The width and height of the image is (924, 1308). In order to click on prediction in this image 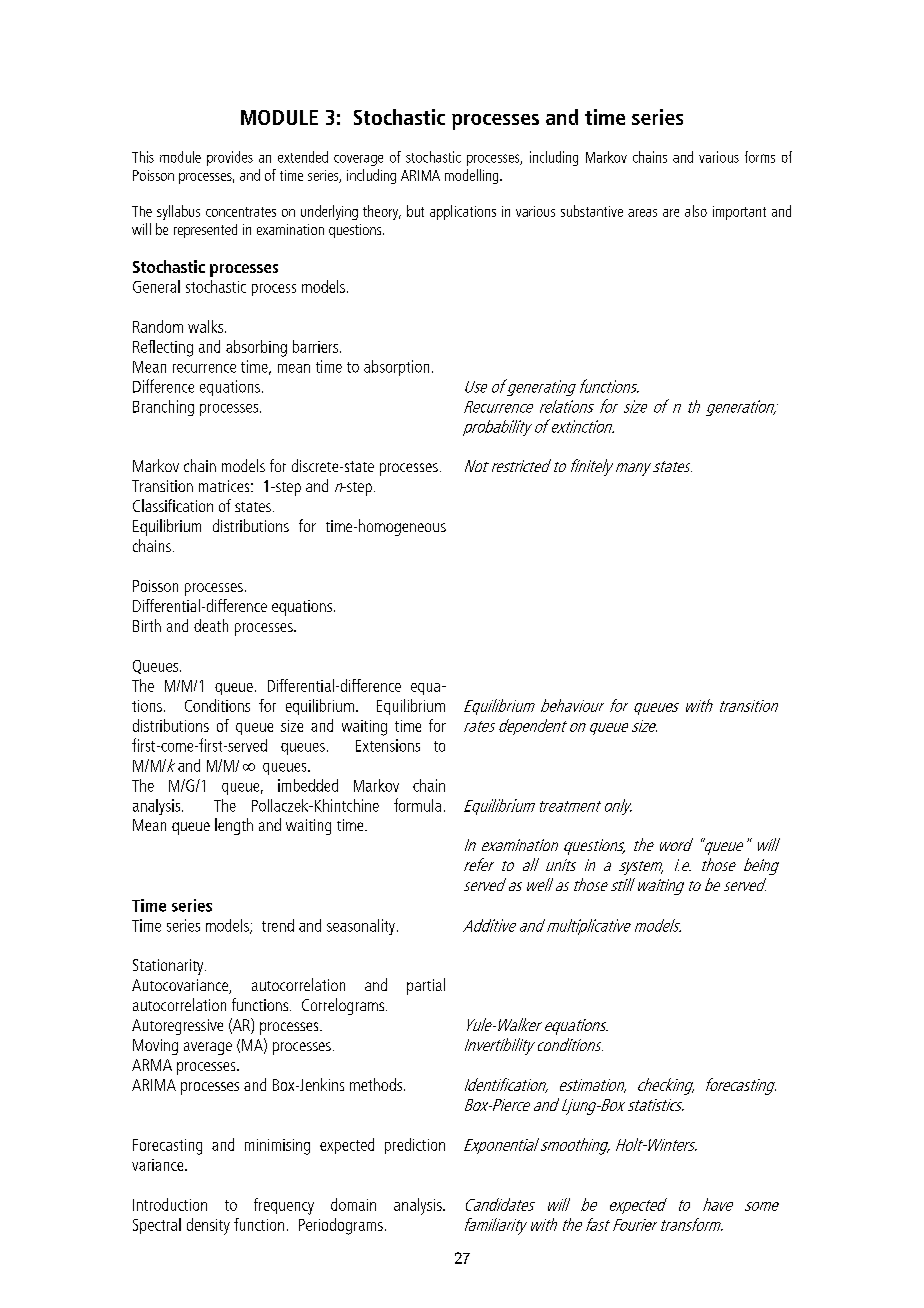, I will do `click(415, 1146)`.
